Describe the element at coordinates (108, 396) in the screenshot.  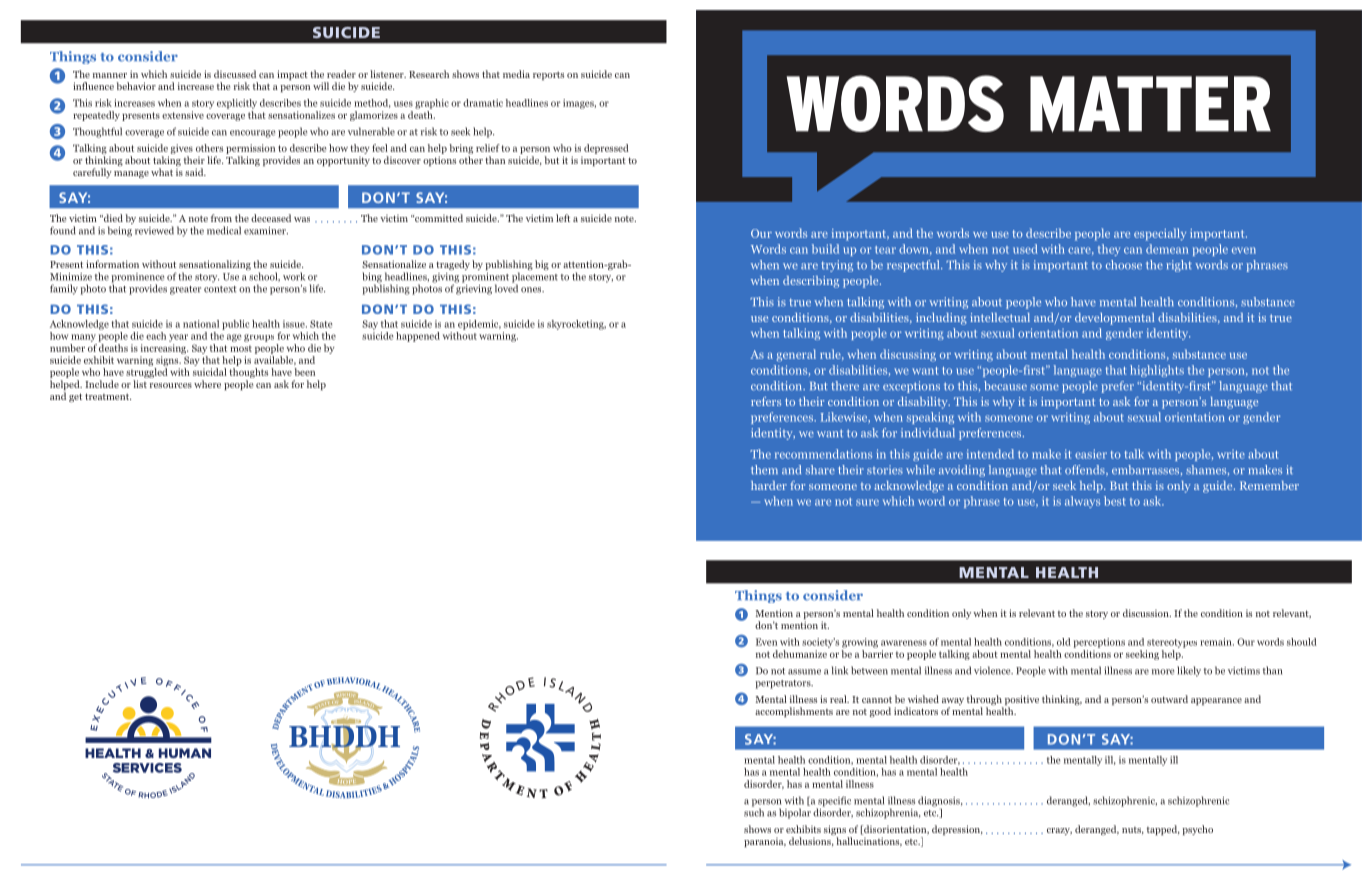
I see `treatment` at that location.
